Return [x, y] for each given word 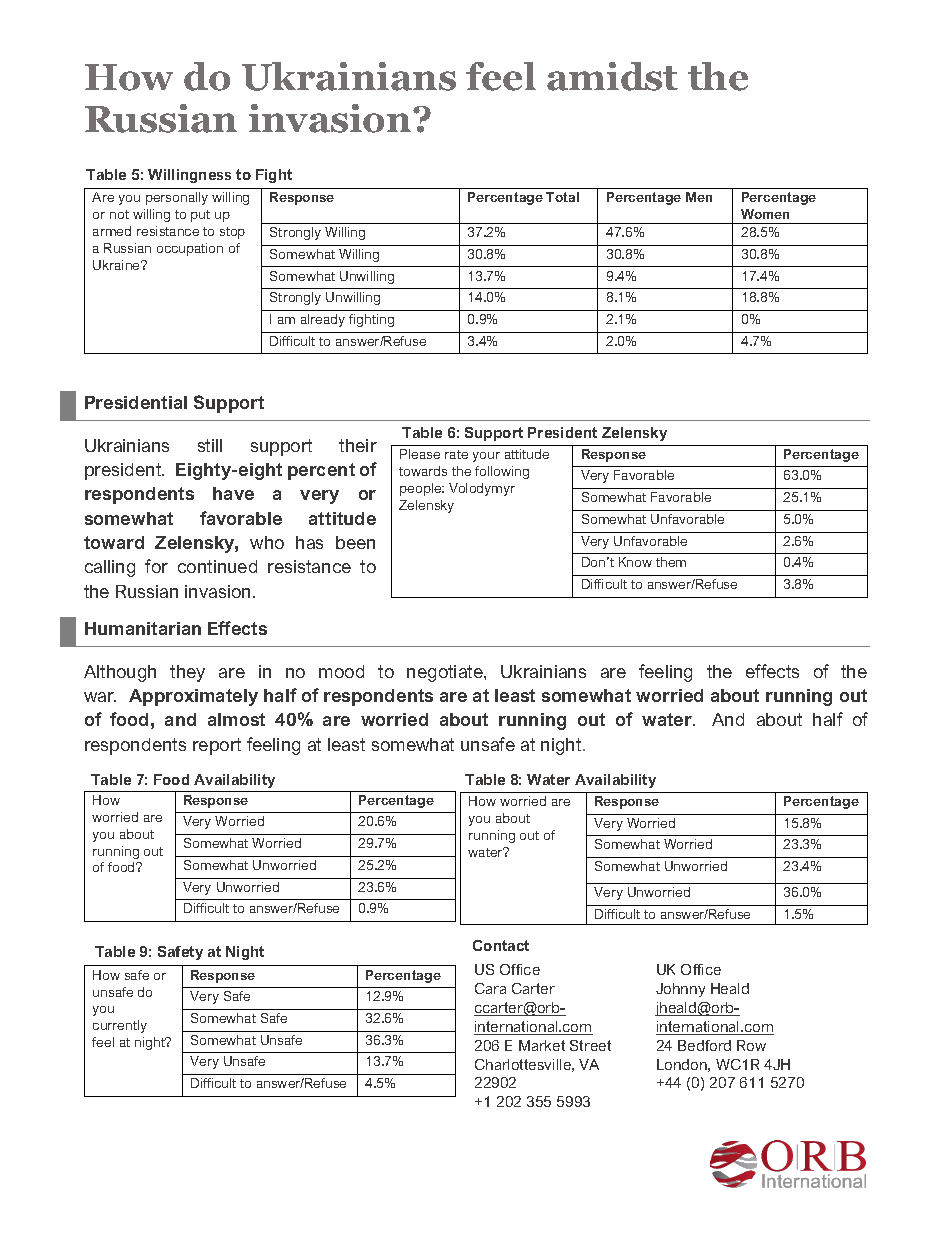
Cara [490, 988]
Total [562, 197]
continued [217, 566]
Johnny [680, 990]
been [355, 542]
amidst [612, 76]
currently [120, 1026]
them [671, 562]
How [129, 77]
